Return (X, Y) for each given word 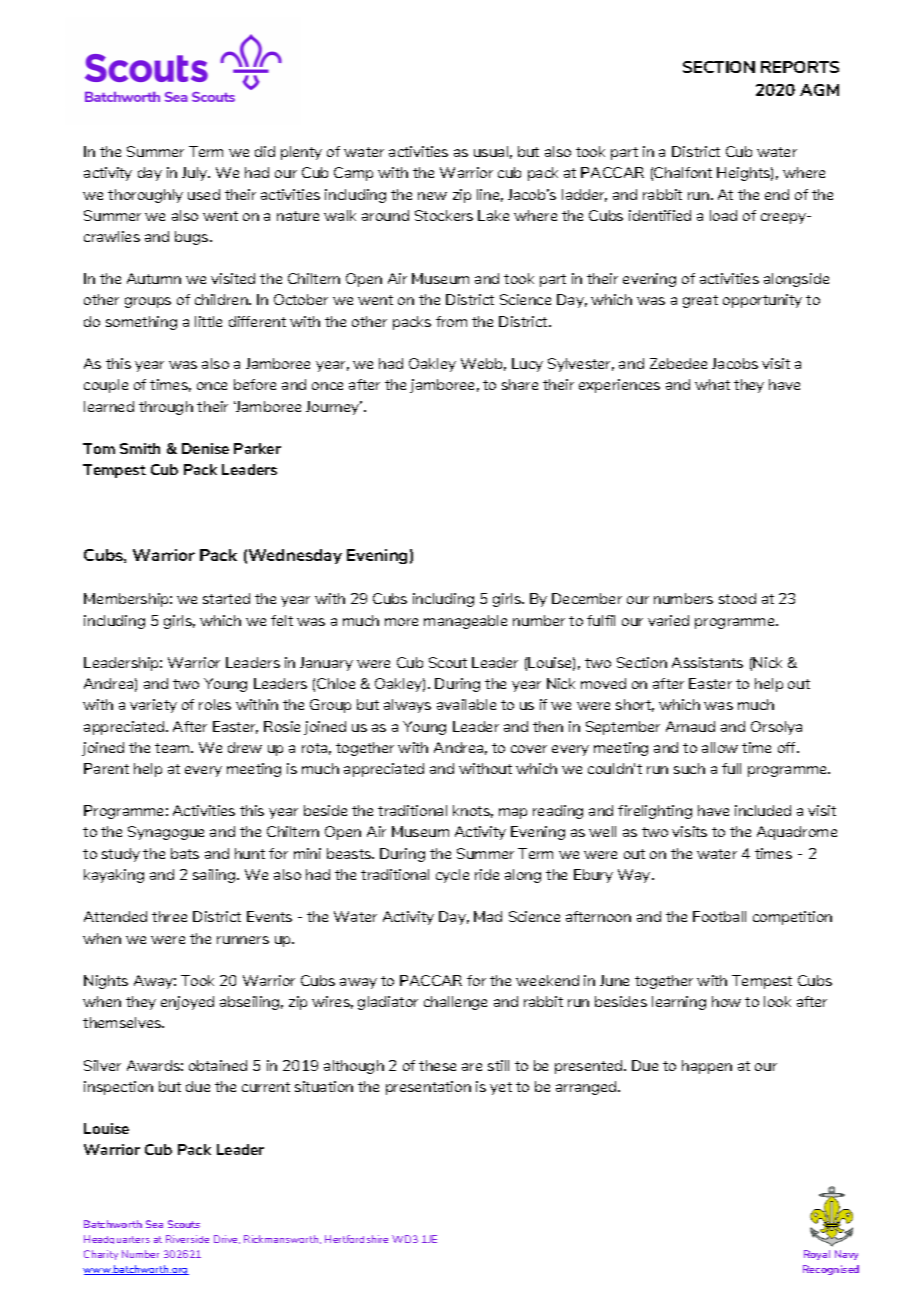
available (466, 704)
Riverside (187, 1239)
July (196, 174)
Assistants (707, 662)
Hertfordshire (356, 1239)
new (432, 196)
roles (215, 704)
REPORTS (800, 67)
